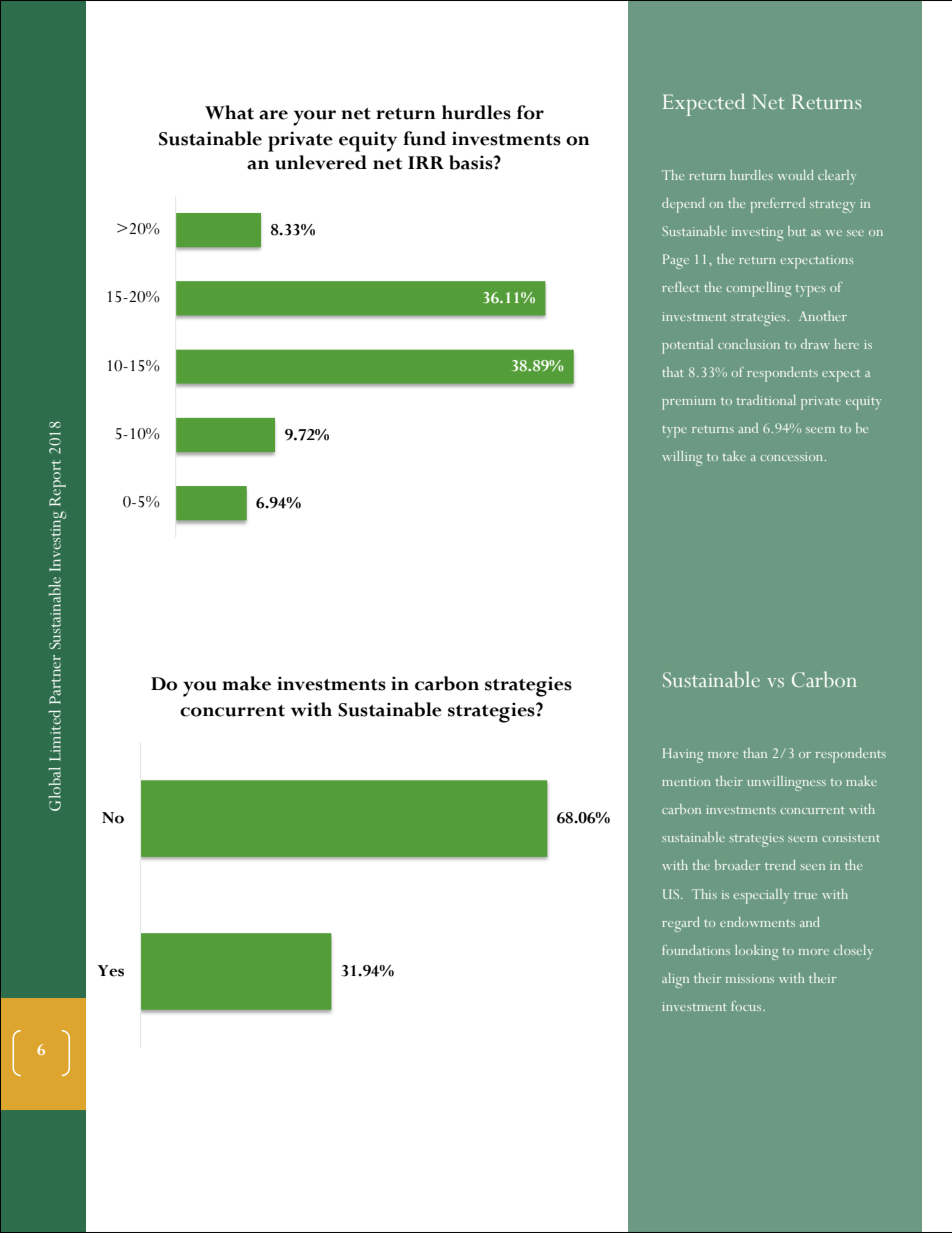 This screenshot has width=952, height=1233. I want to click on premium, so click(689, 403).
